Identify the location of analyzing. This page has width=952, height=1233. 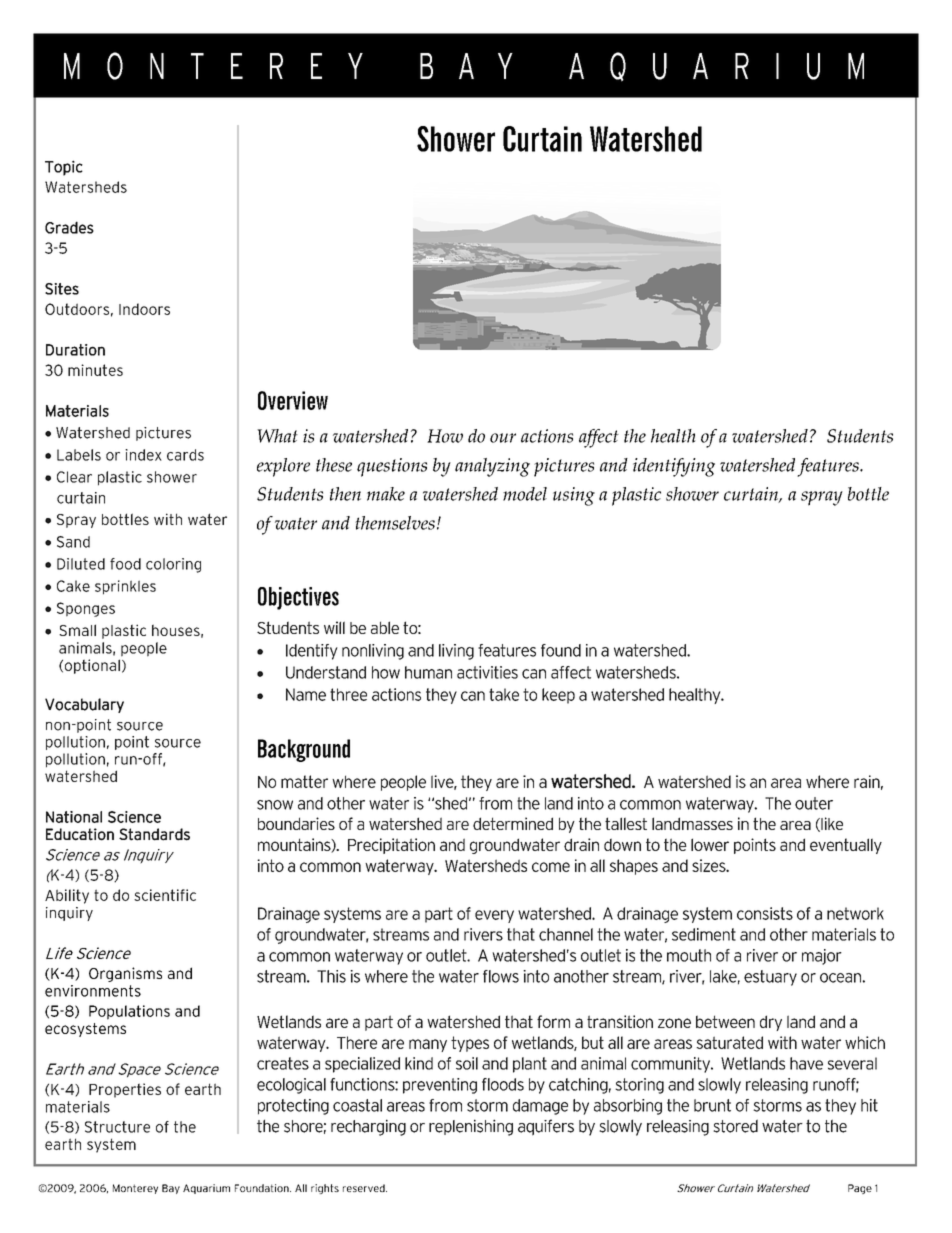
(492, 467).
